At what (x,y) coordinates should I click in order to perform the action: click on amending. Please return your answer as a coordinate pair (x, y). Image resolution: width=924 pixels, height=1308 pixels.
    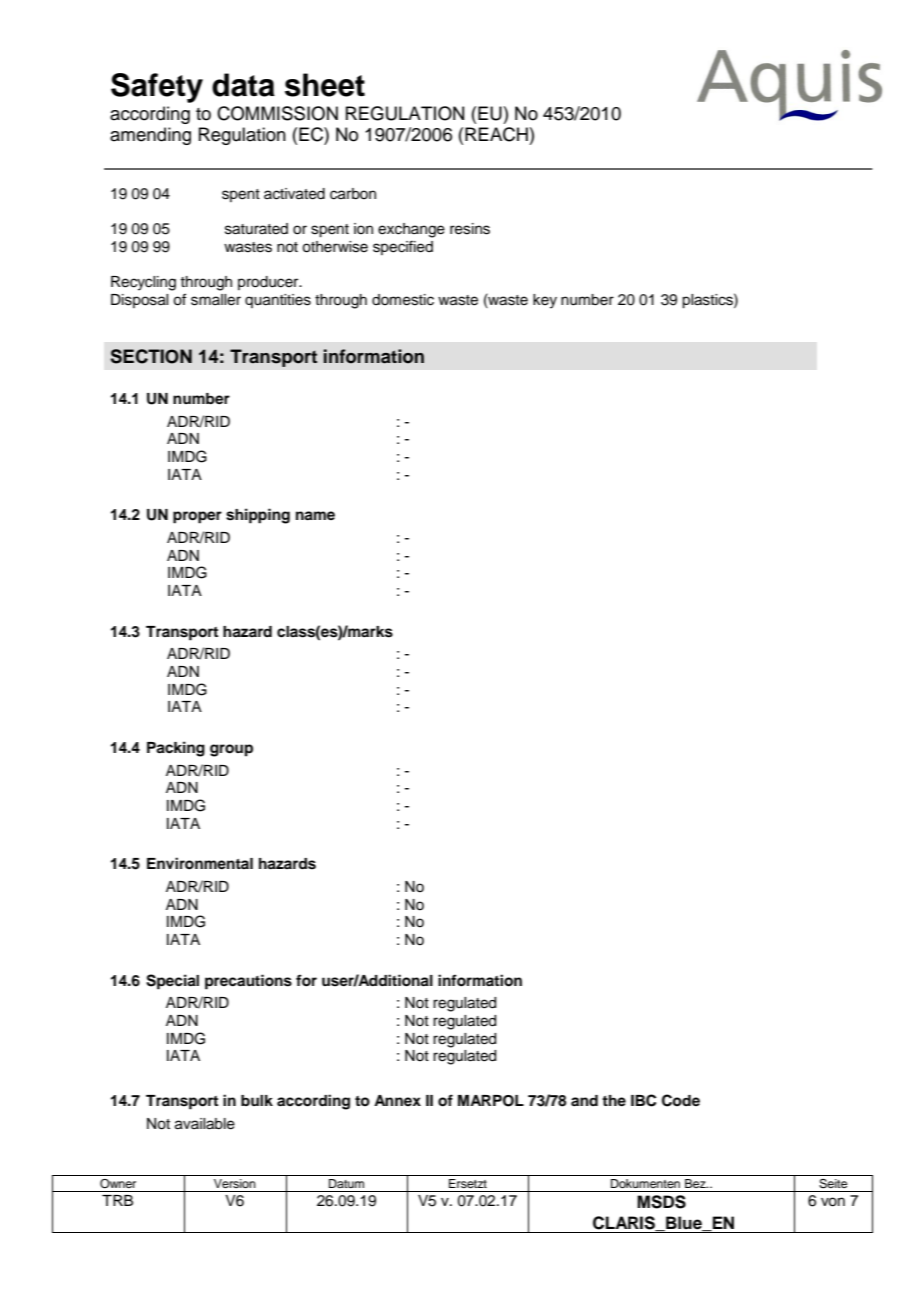
    Looking at the image, I should click on (150, 136).
